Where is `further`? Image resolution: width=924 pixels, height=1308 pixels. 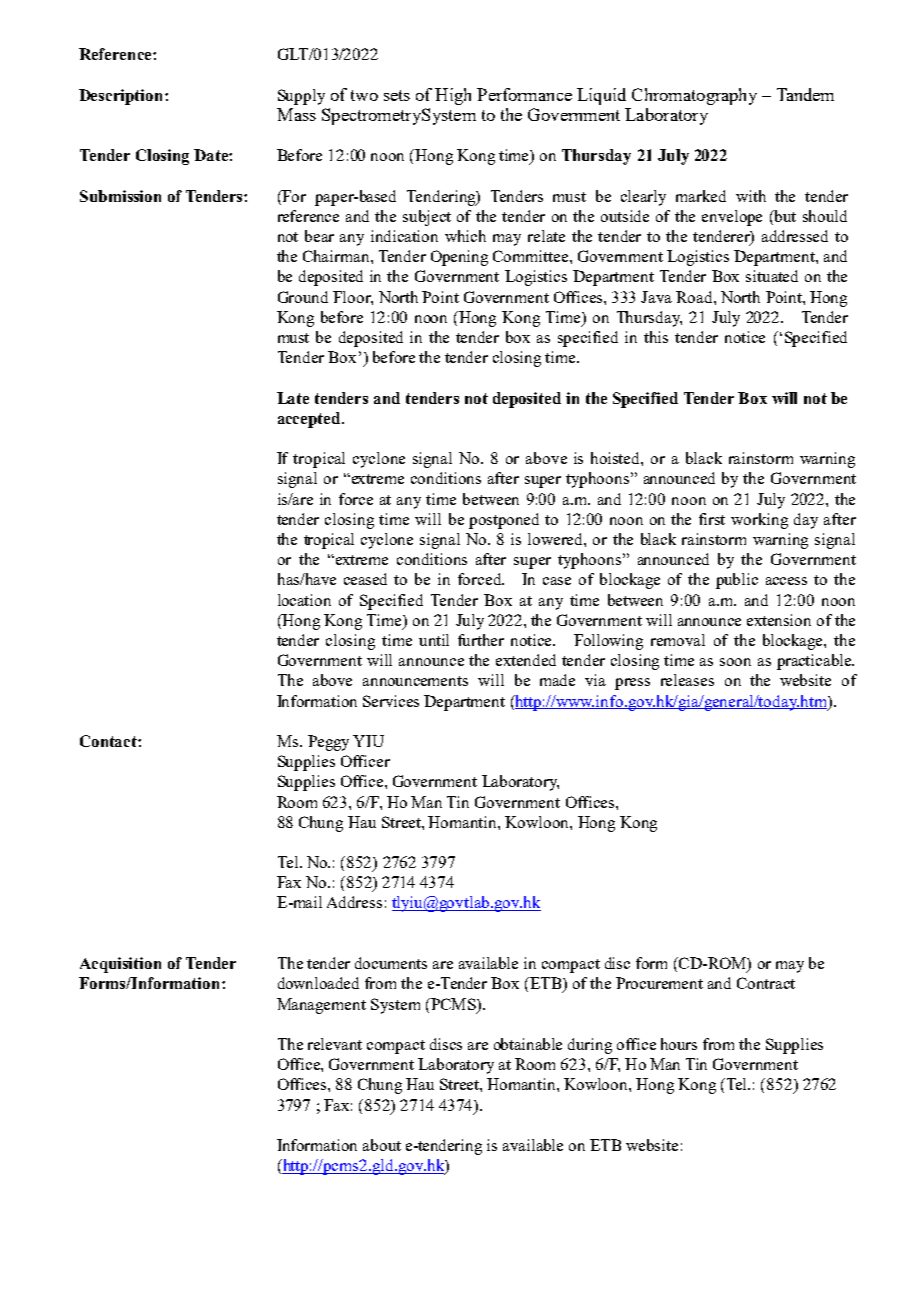
further is located at coordinates (481, 640).
